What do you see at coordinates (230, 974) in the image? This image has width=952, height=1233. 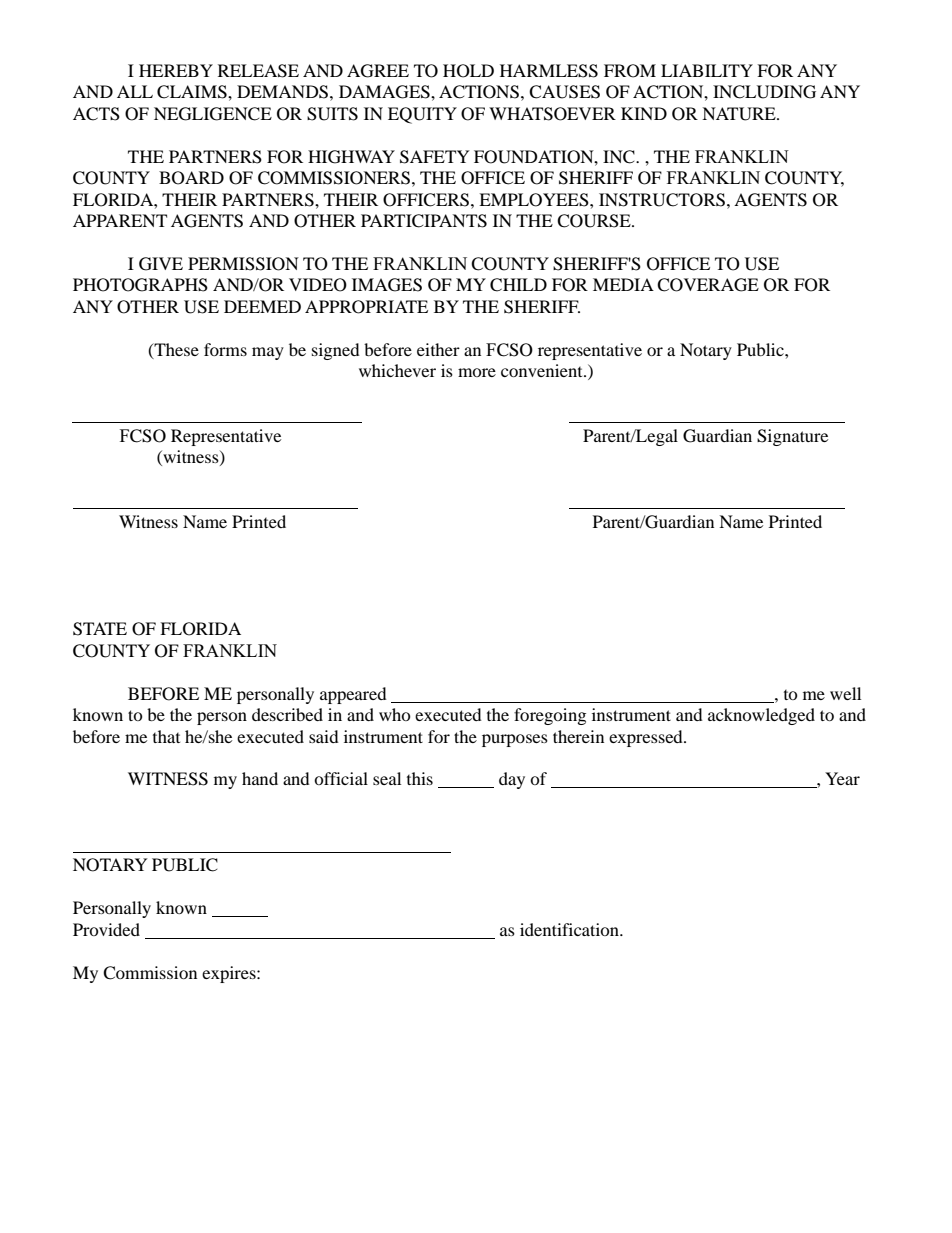 I see `expires` at bounding box center [230, 974].
